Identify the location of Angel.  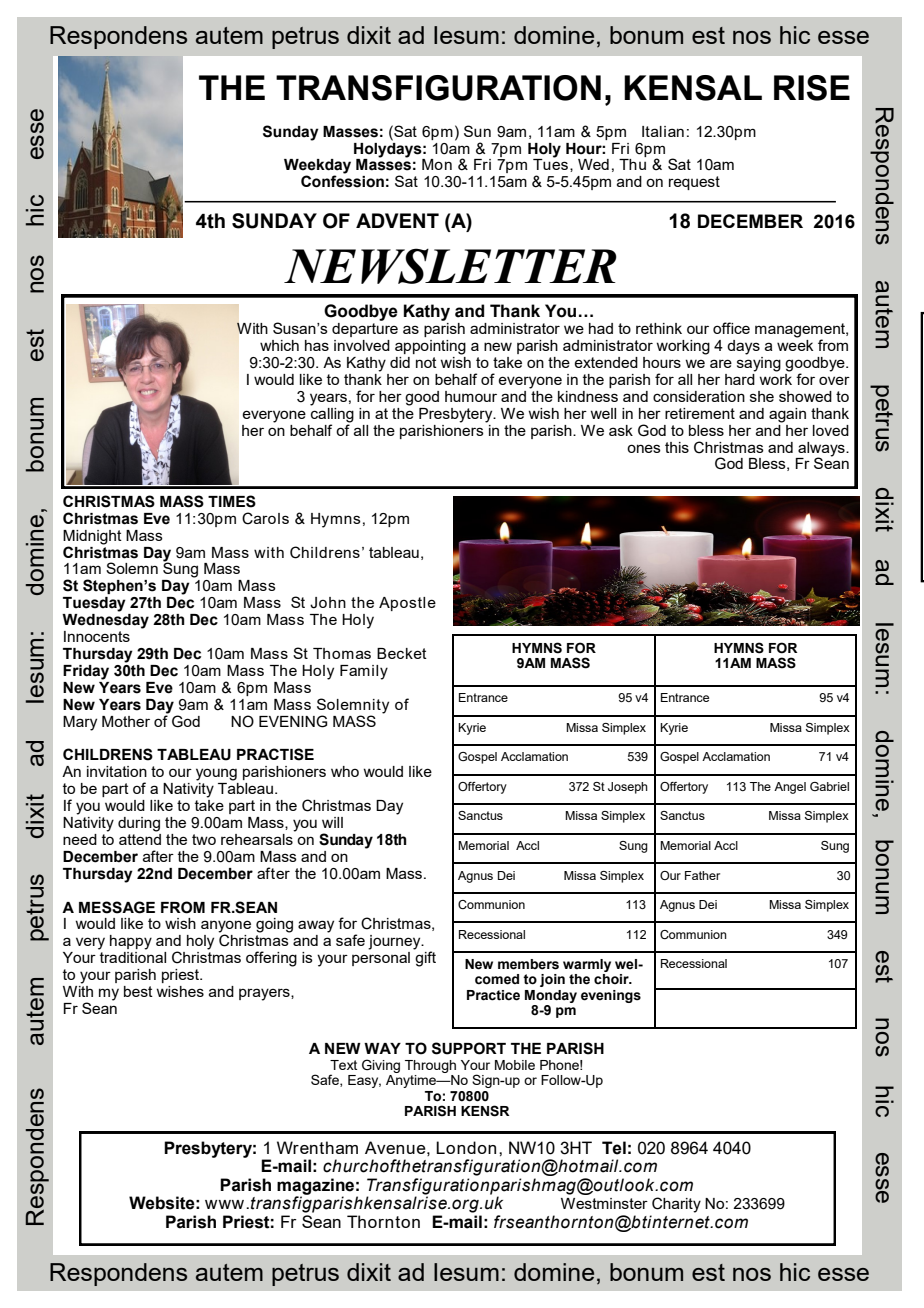
(790, 788).
